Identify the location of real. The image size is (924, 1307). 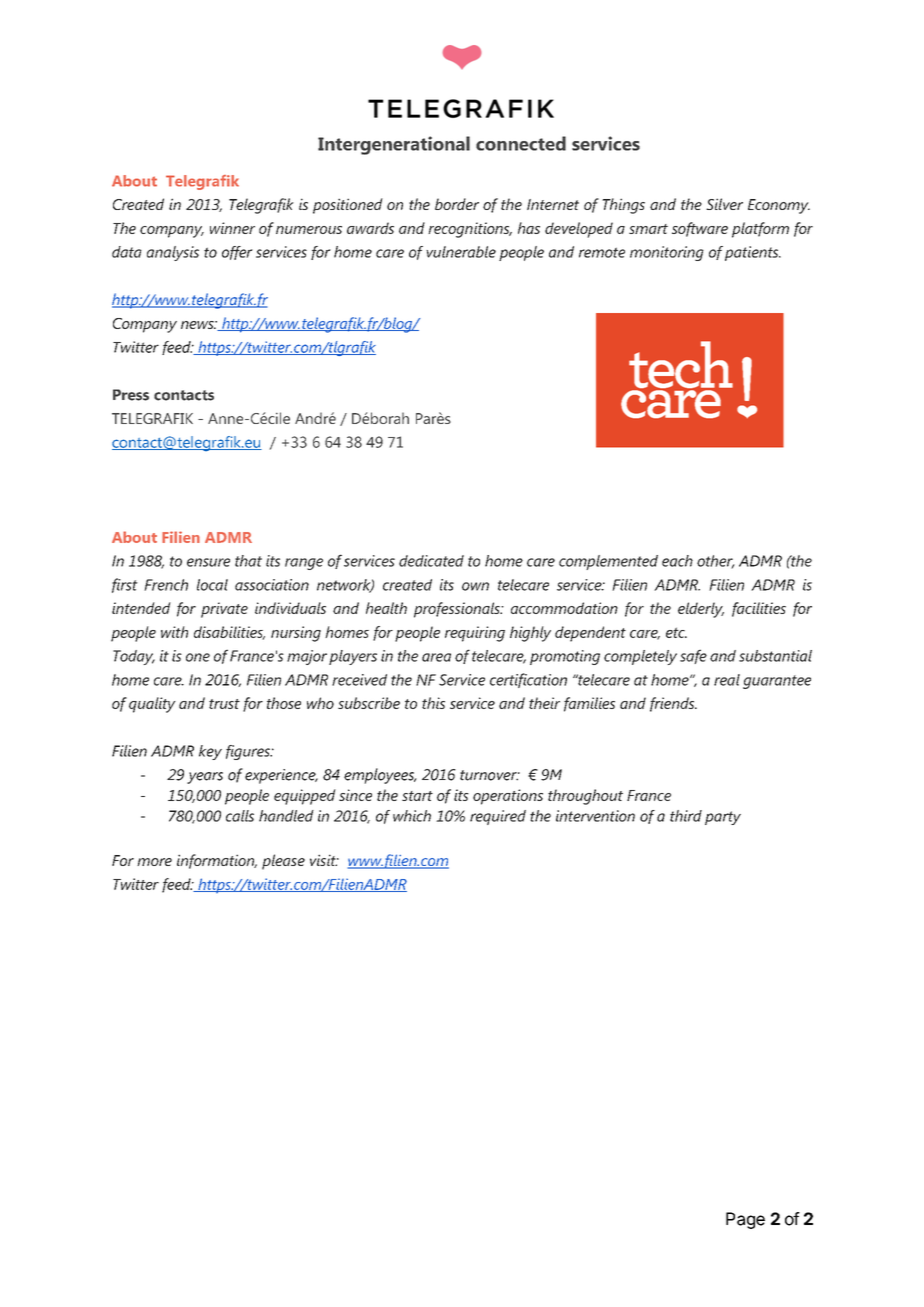
(727, 680).
